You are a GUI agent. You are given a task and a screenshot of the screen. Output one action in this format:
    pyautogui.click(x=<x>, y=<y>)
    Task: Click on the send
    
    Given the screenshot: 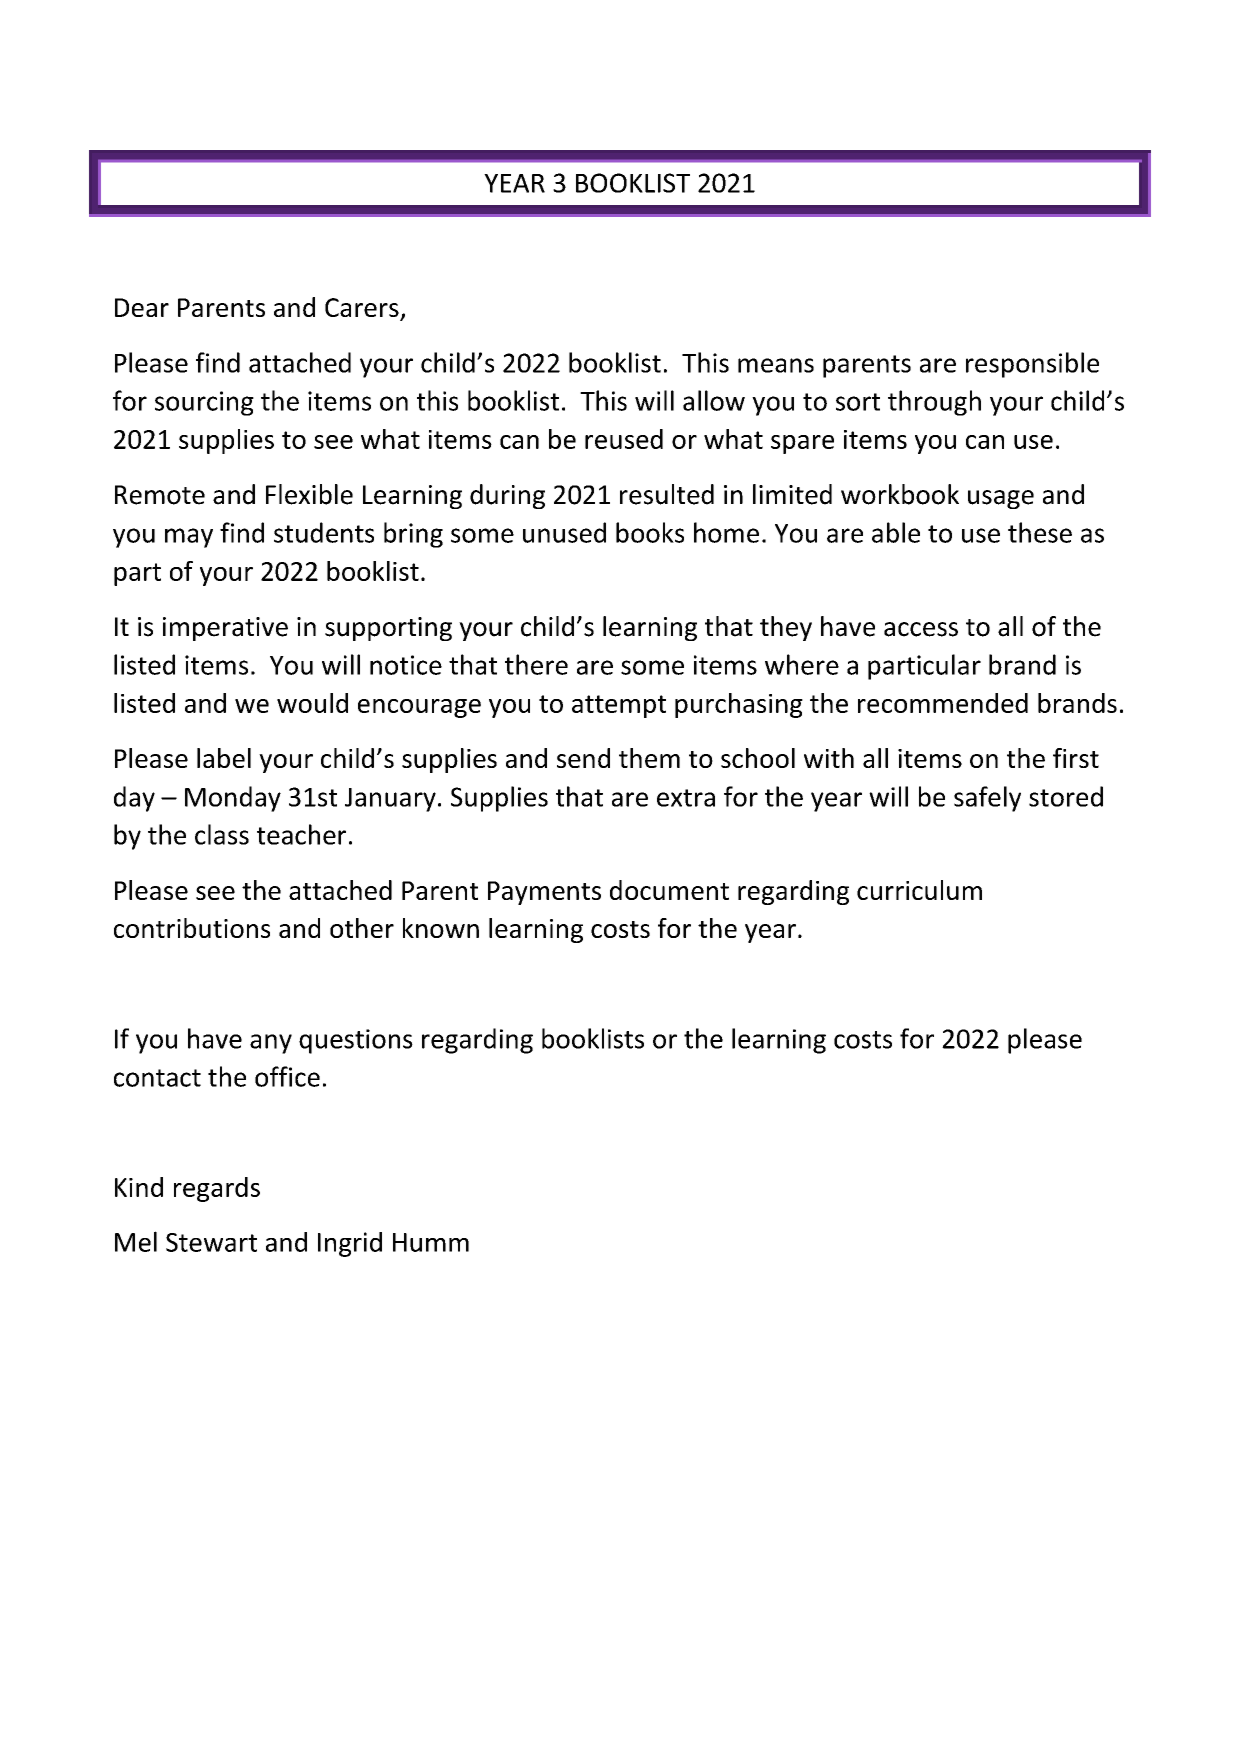 What is the action you would take?
    pyautogui.click(x=583, y=758)
